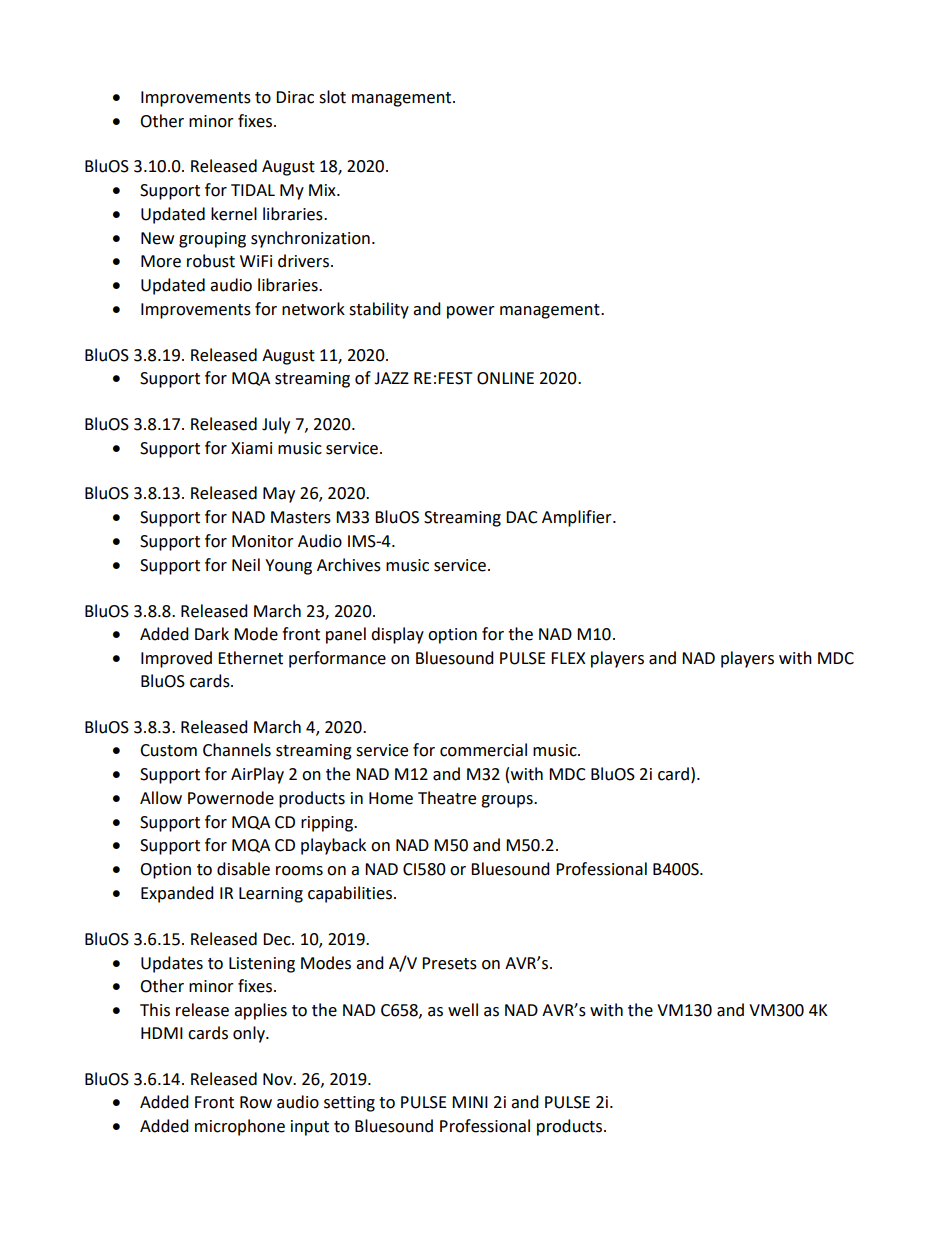  I want to click on performance, so click(337, 659).
